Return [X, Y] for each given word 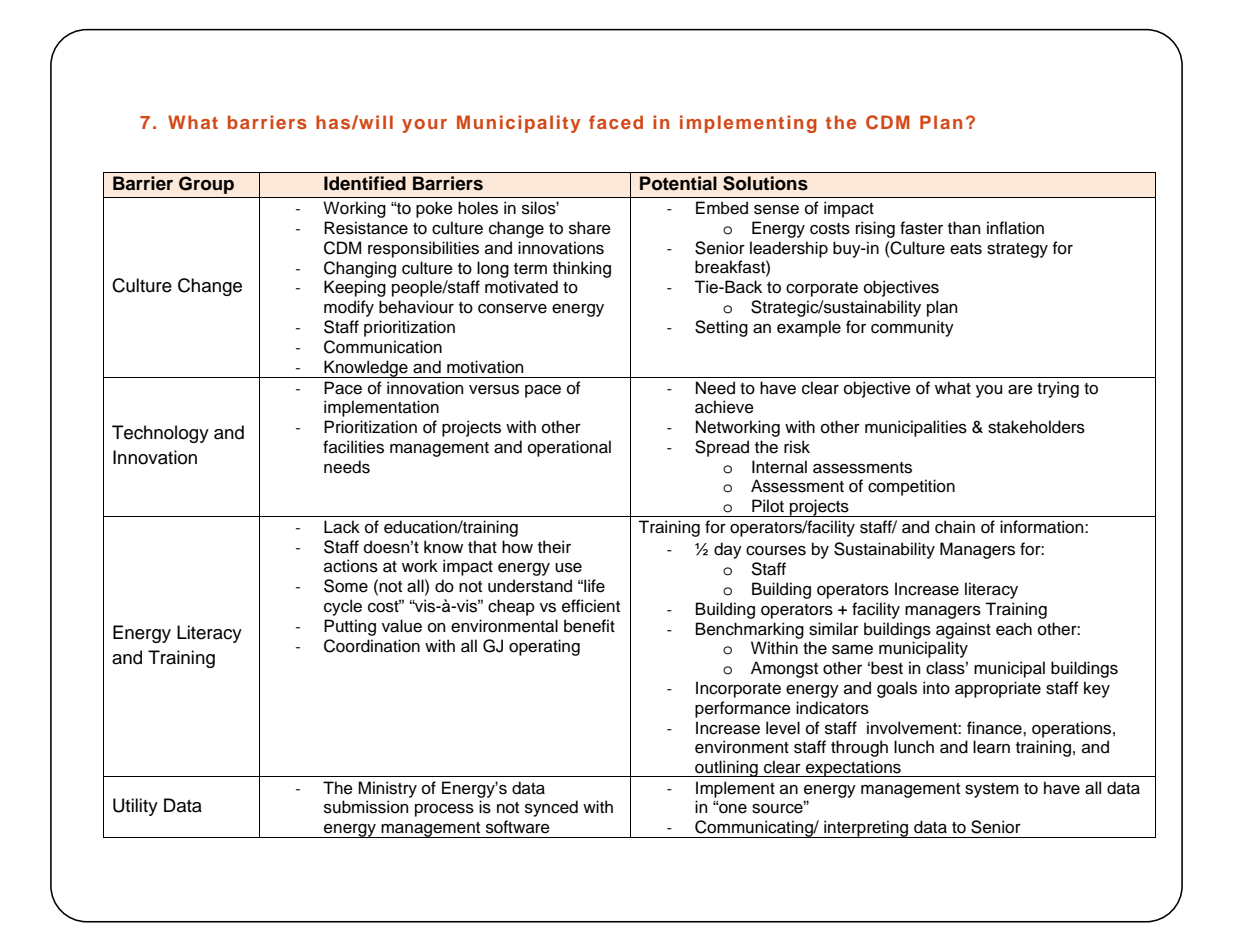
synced [551, 808]
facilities [353, 447]
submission [366, 807]
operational [569, 448]
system [992, 790]
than [964, 228]
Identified [365, 183]
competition [911, 487]
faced [616, 122]
